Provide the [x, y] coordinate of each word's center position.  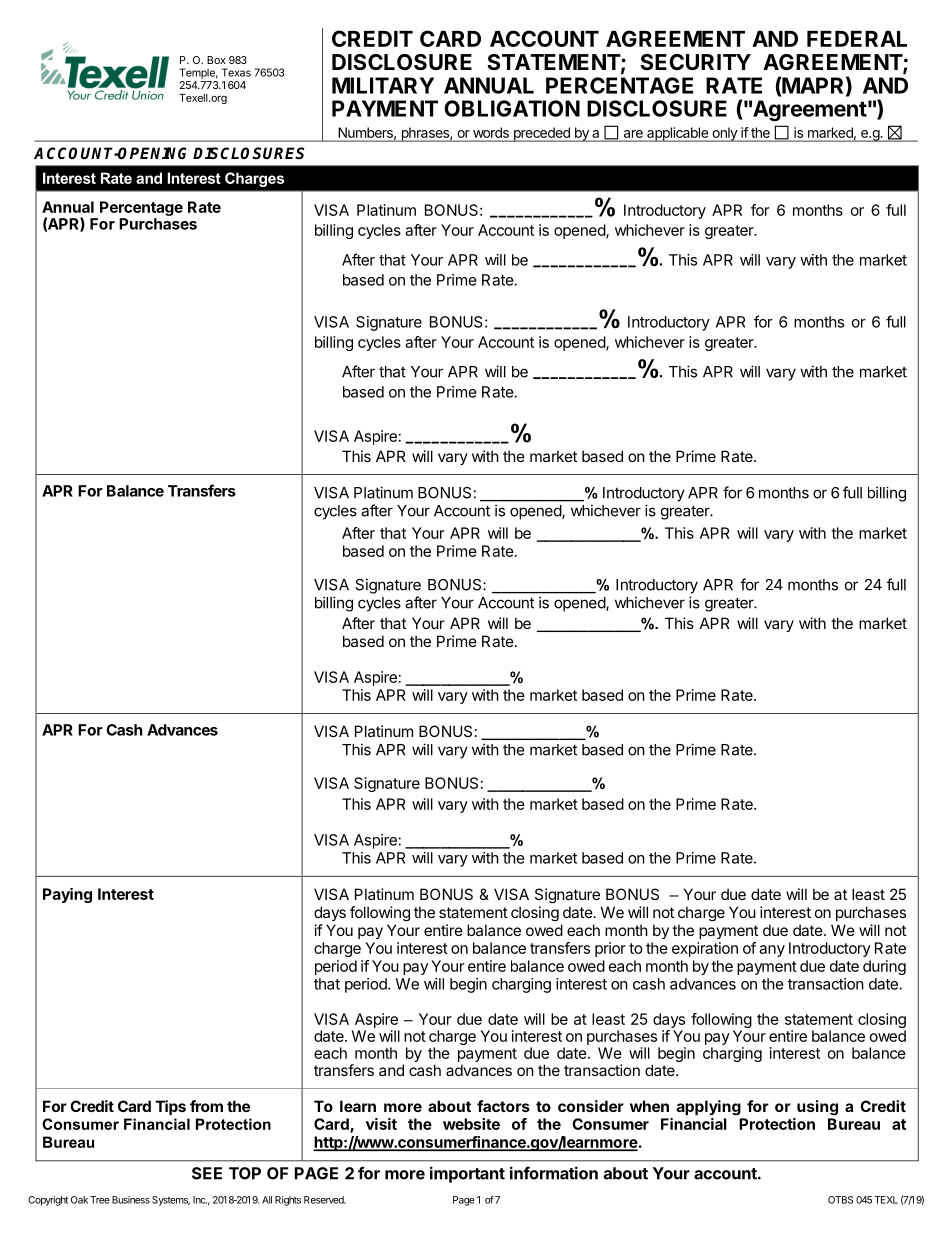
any [772, 951]
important [467, 1174]
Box [216, 60]
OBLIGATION [512, 108]
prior [610, 949]
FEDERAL [857, 39]
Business [131, 1200]
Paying [67, 895]
